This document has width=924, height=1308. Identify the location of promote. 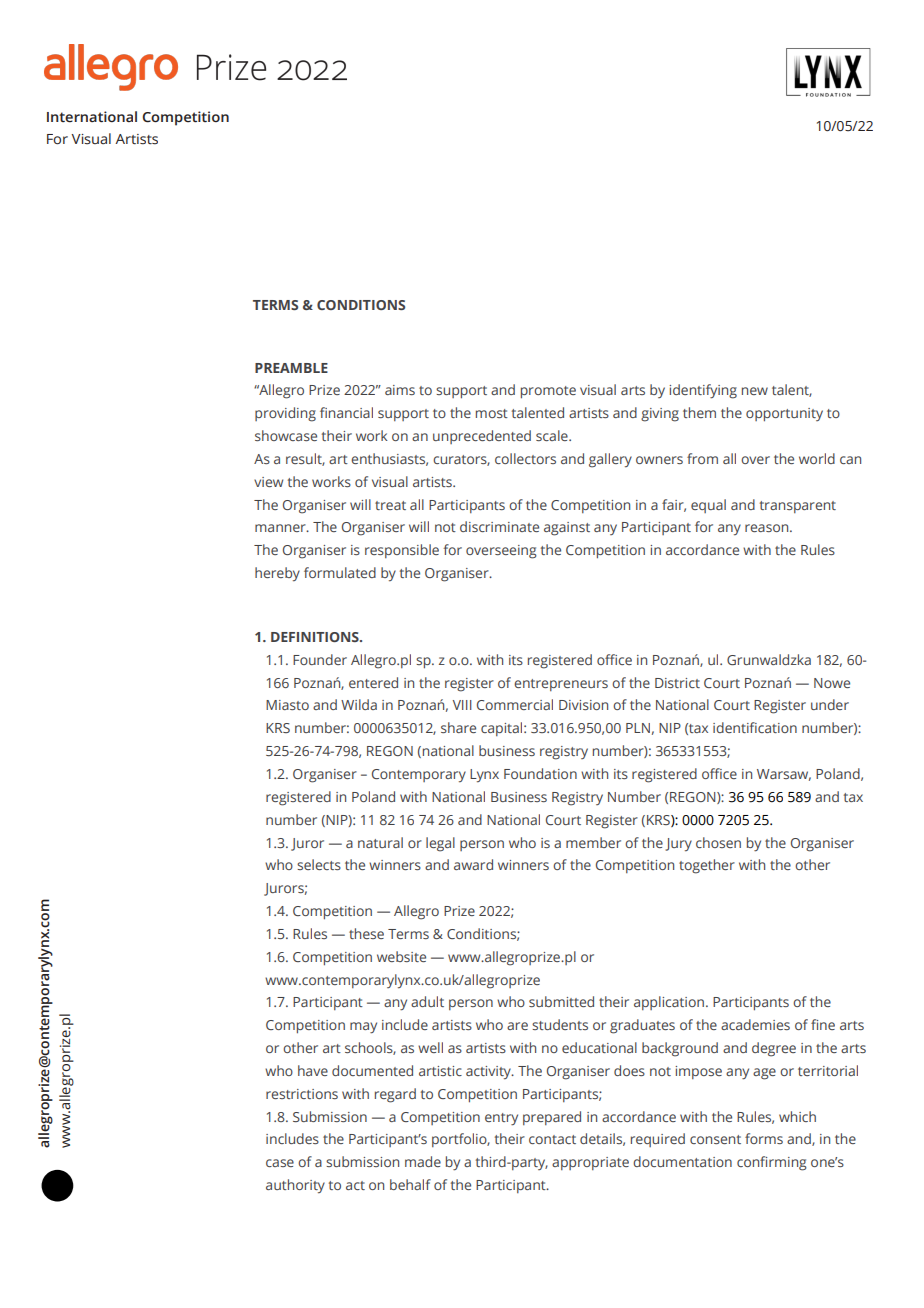
(548, 392).
